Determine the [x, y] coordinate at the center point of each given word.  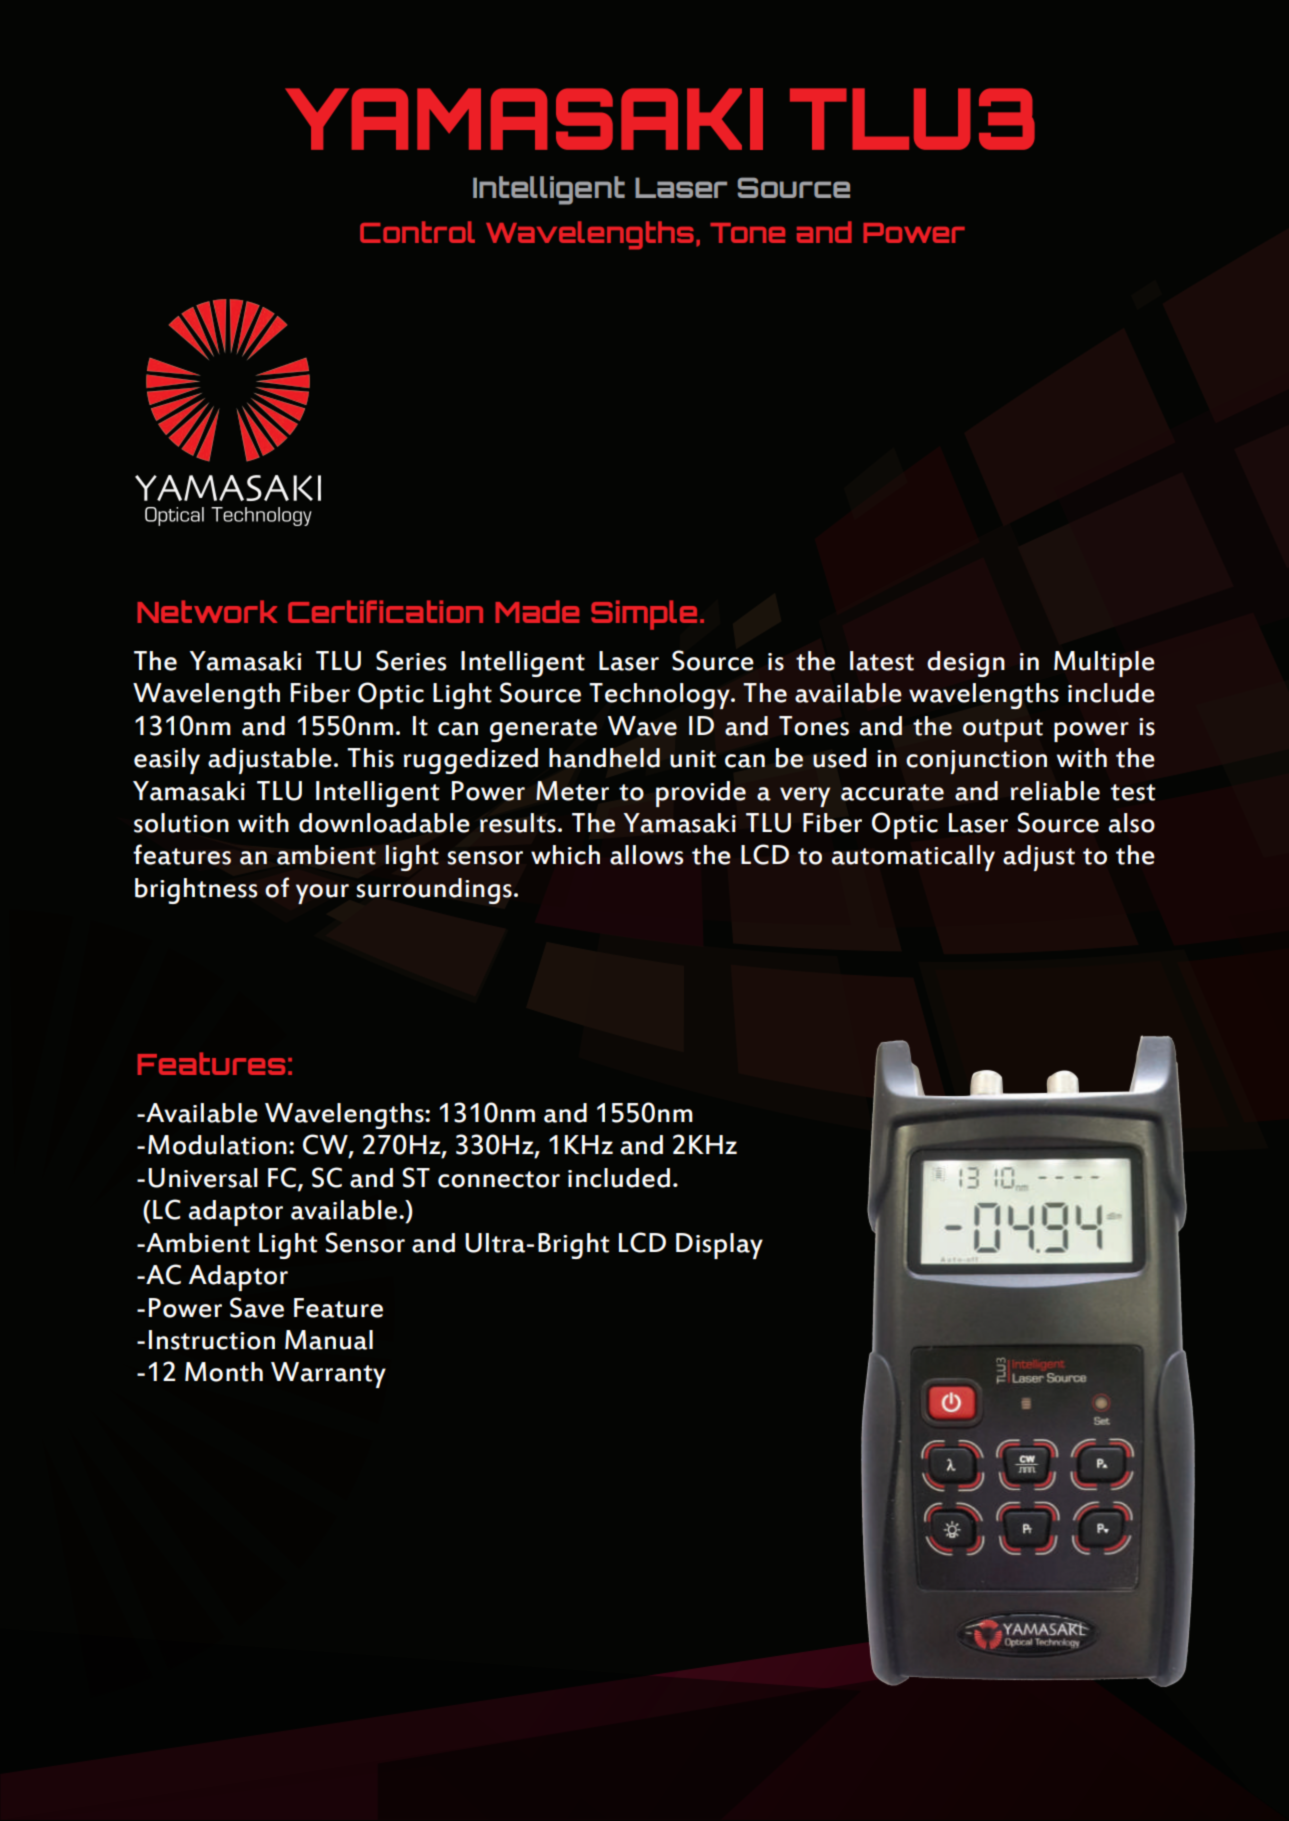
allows [647, 855]
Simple [644, 615]
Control [417, 232]
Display [719, 1246]
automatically [913, 858]
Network [207, 611]
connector [499, 1179]
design [966, 664]
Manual [329, 1340]
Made [537, 611]
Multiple [1104, 664]
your [322, 894]
